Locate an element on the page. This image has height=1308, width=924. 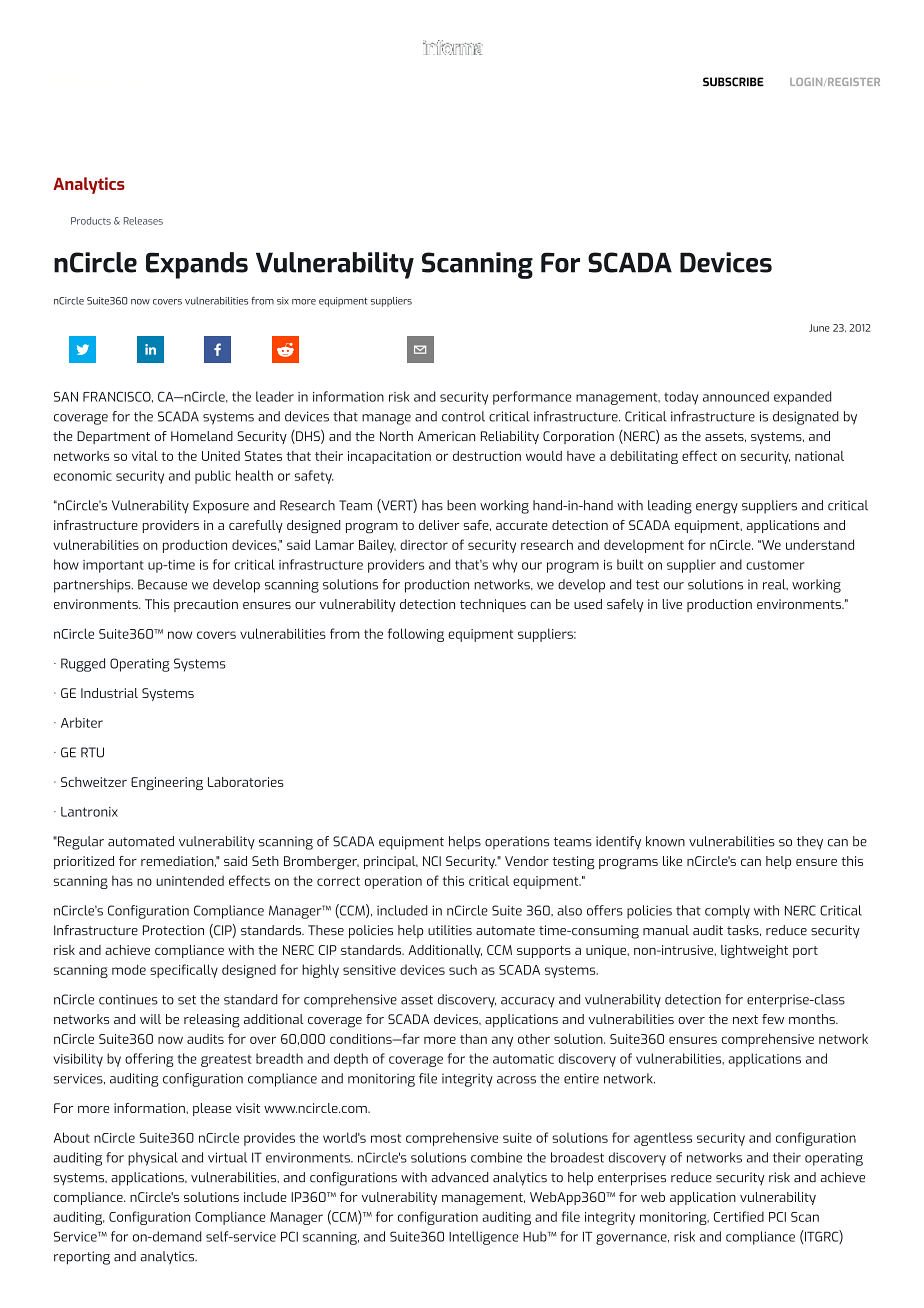
principal is located at coordinates (391, 862).
